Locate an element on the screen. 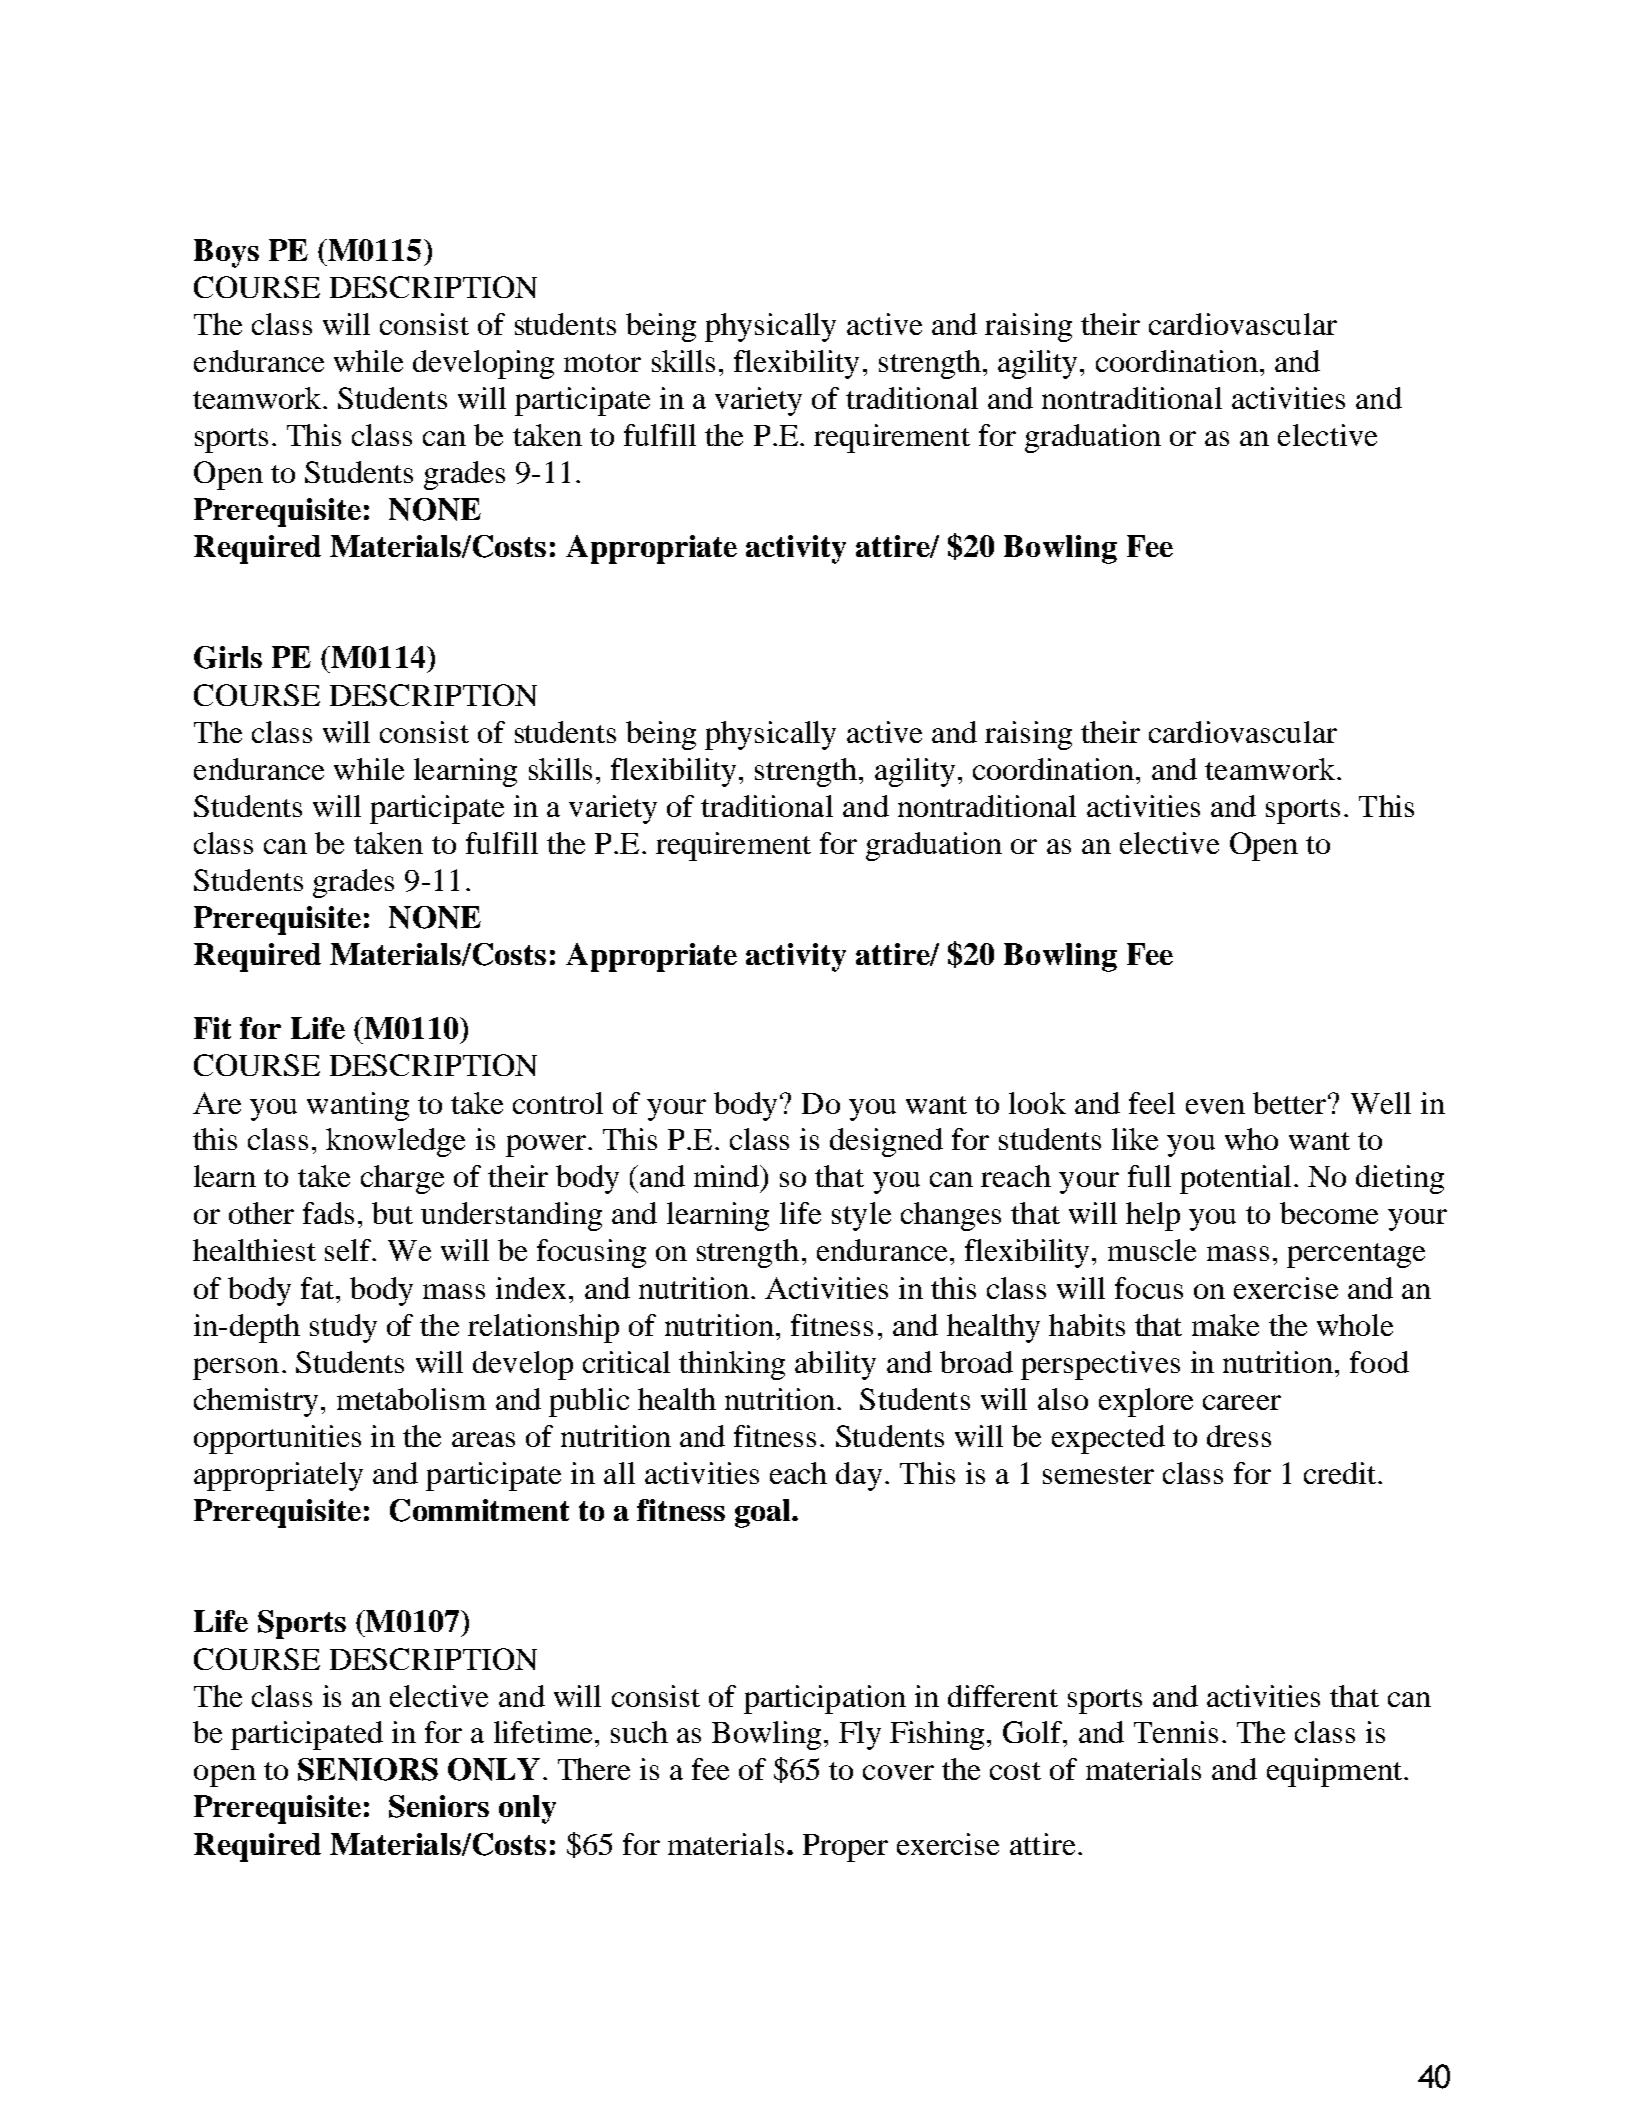  Boys is located at coordinates (226, 253).
